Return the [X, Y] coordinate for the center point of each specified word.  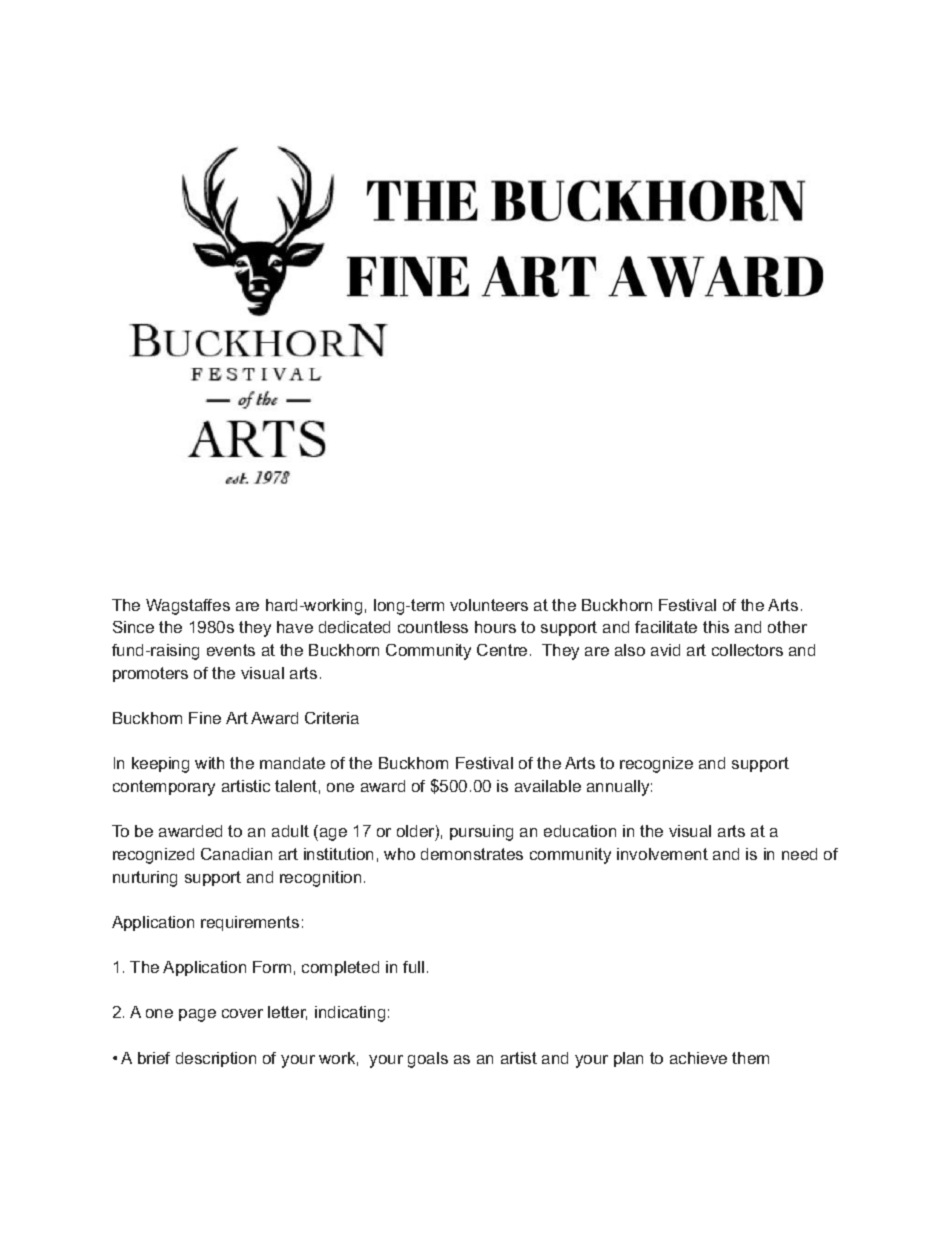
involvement [662, 854]
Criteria [332, 718]
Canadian [236, 854]
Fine [205, 718]
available [548, 786]
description [216, 1059]
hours [495, 627]
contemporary [164, 788]
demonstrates [472, 854]
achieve [698, 1058]
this [716, 627]
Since [133, 627]
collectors [747, 650]
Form [272, 967]
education [580, 831]
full [413, 967]
